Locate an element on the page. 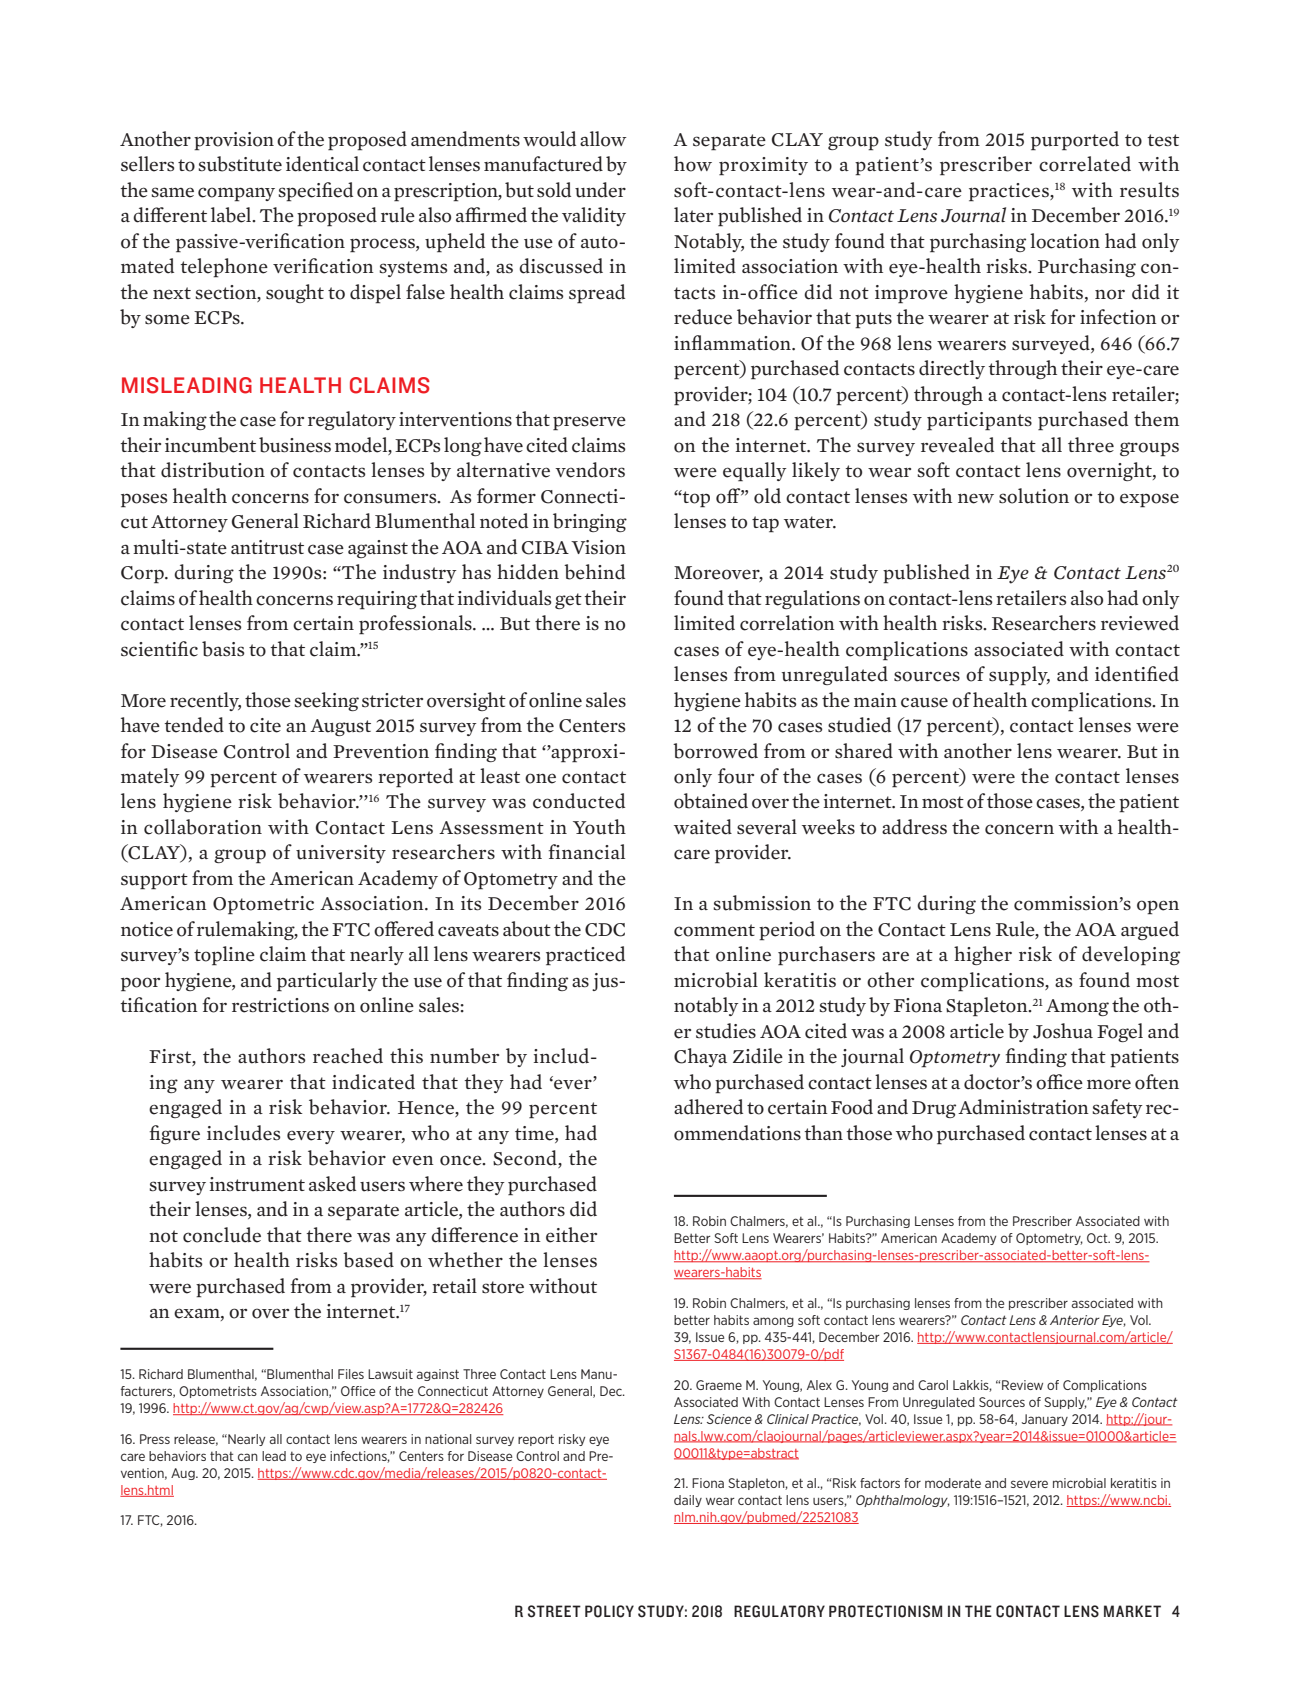  Press is located at coordinates (155, 1439).
